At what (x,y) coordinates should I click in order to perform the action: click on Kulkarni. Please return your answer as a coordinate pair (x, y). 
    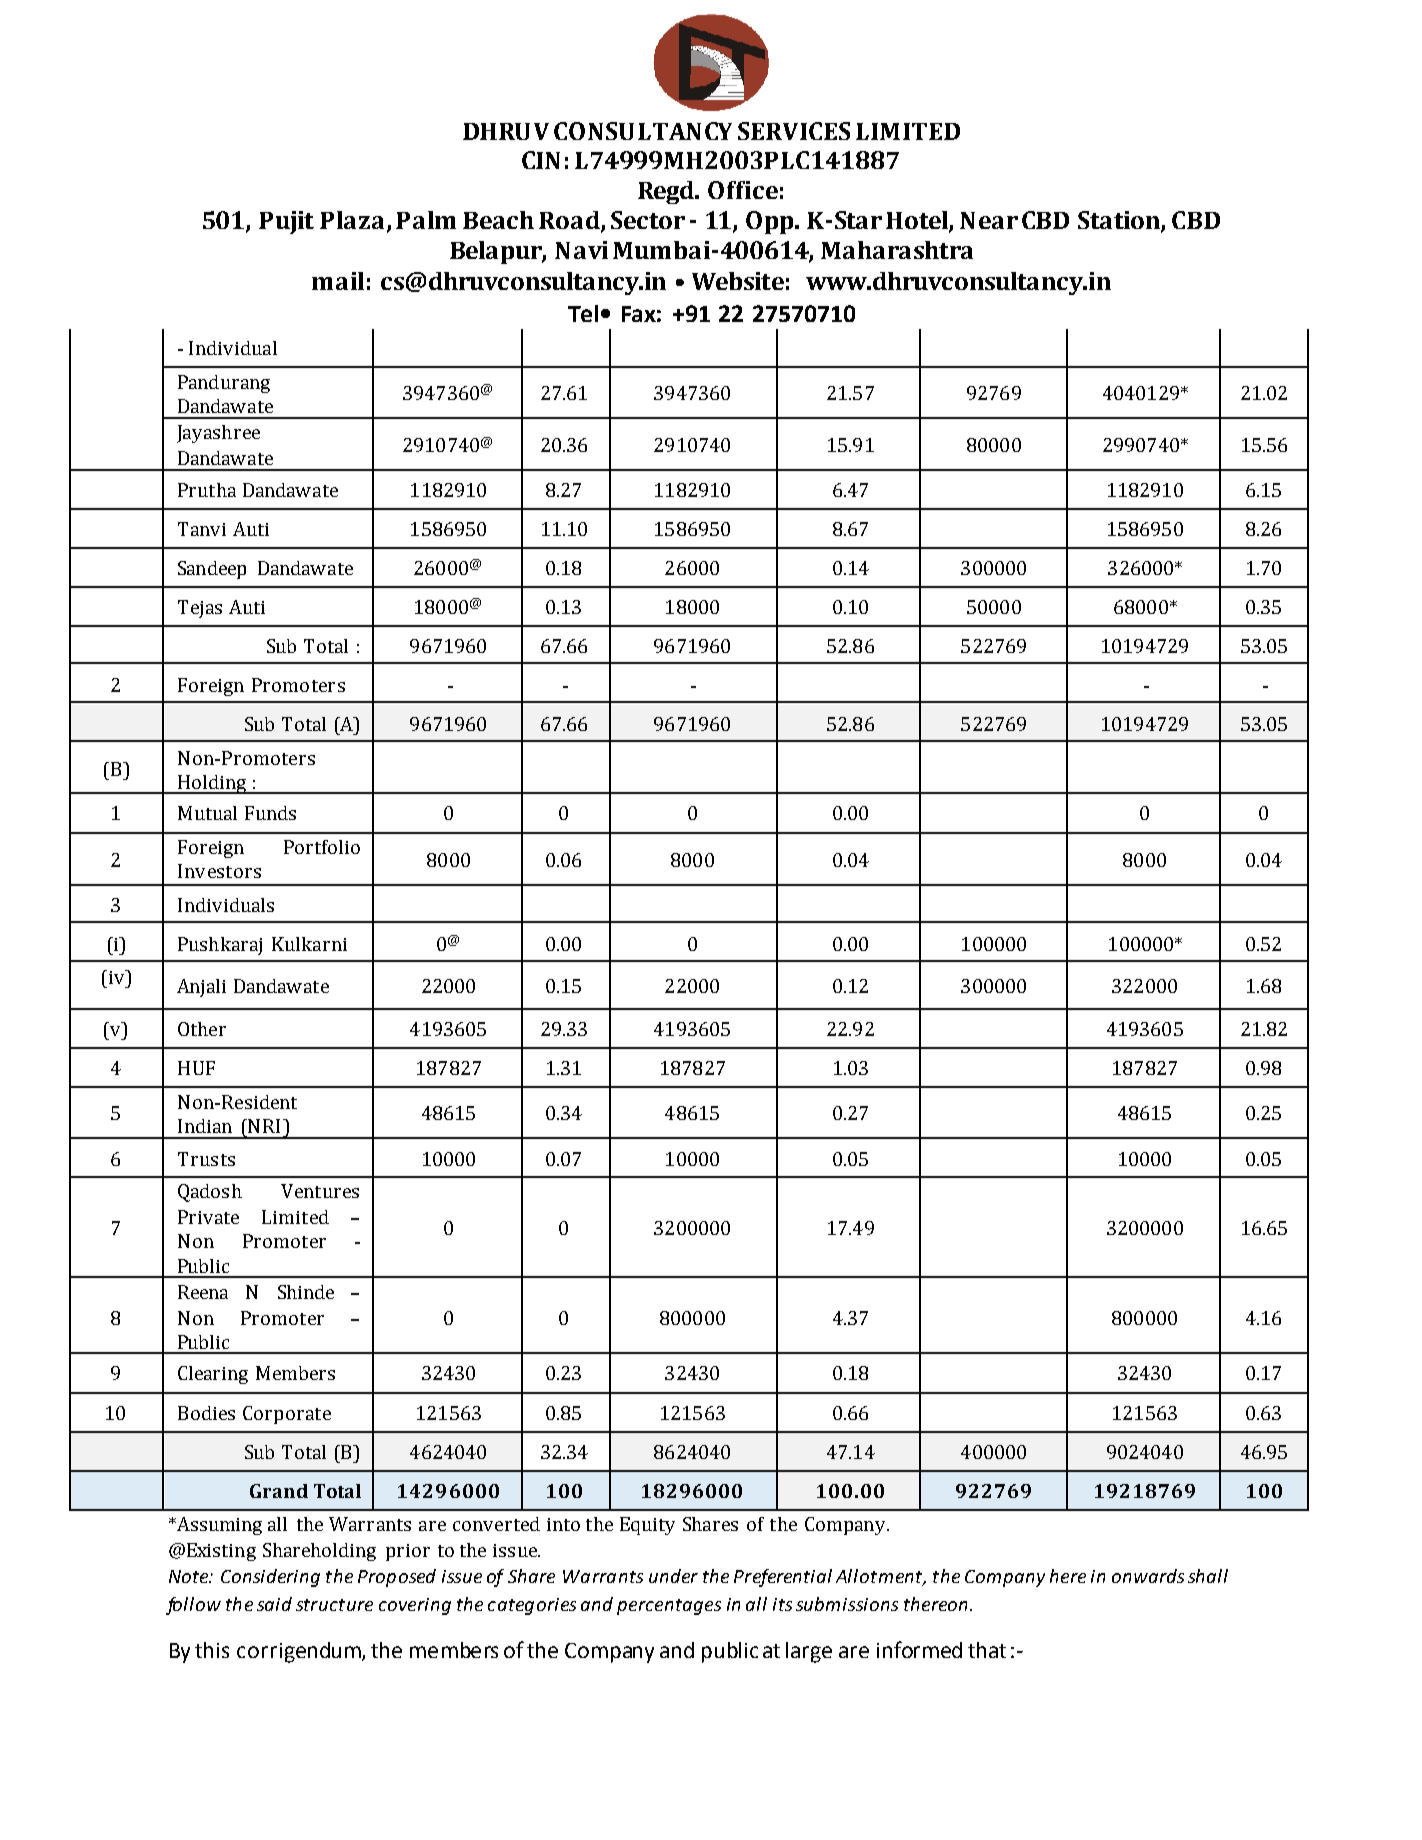
    Looking at the image, I should click on (309, 944).
